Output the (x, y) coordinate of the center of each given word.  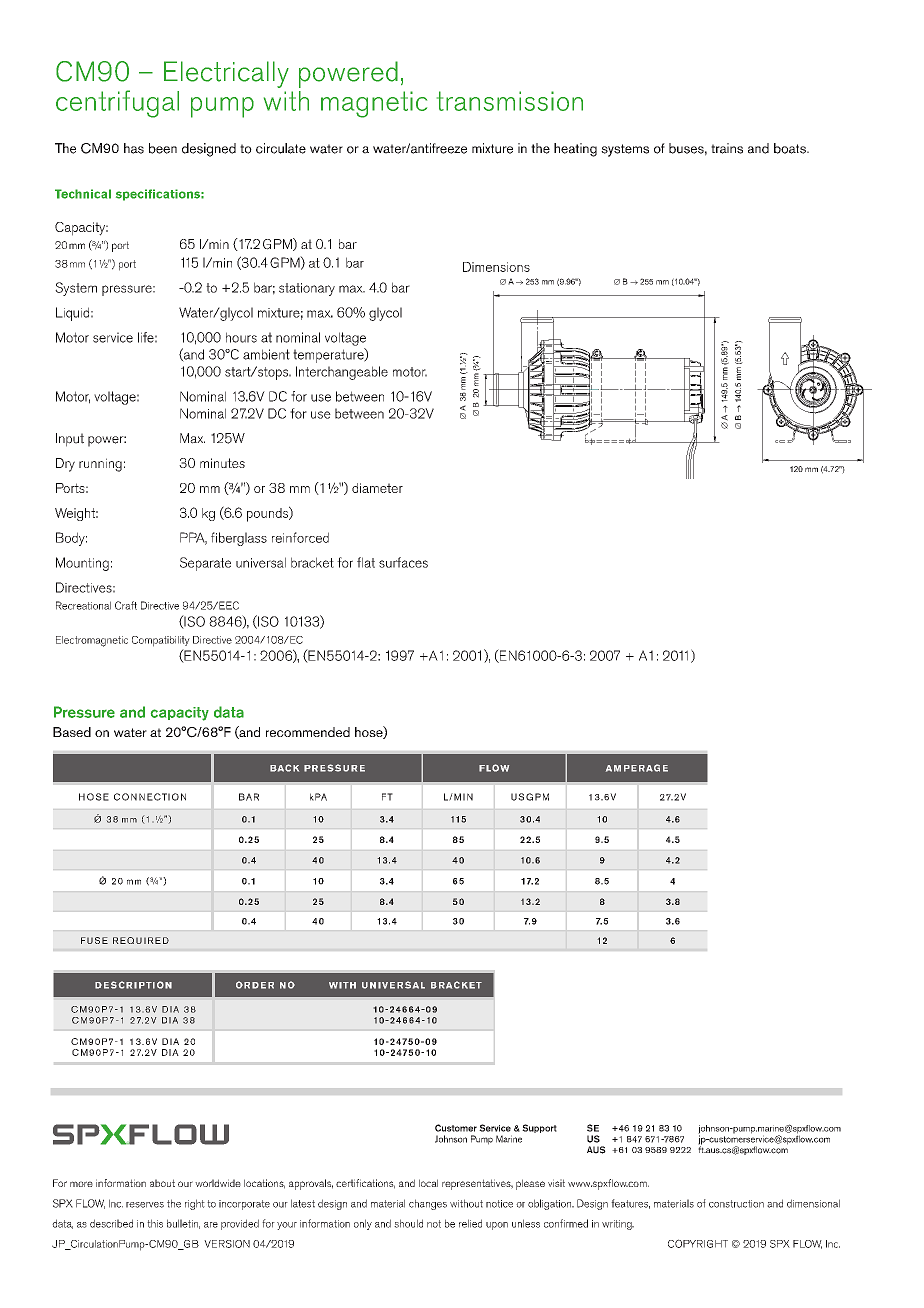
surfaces (403, 562)
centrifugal (117, 104)
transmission (510, 101)
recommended (308, 732)
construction (736, 1204)
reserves (145, 1205)
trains (727, 148)
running (100, 465)
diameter (377, 488)
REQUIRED (141, 940)
